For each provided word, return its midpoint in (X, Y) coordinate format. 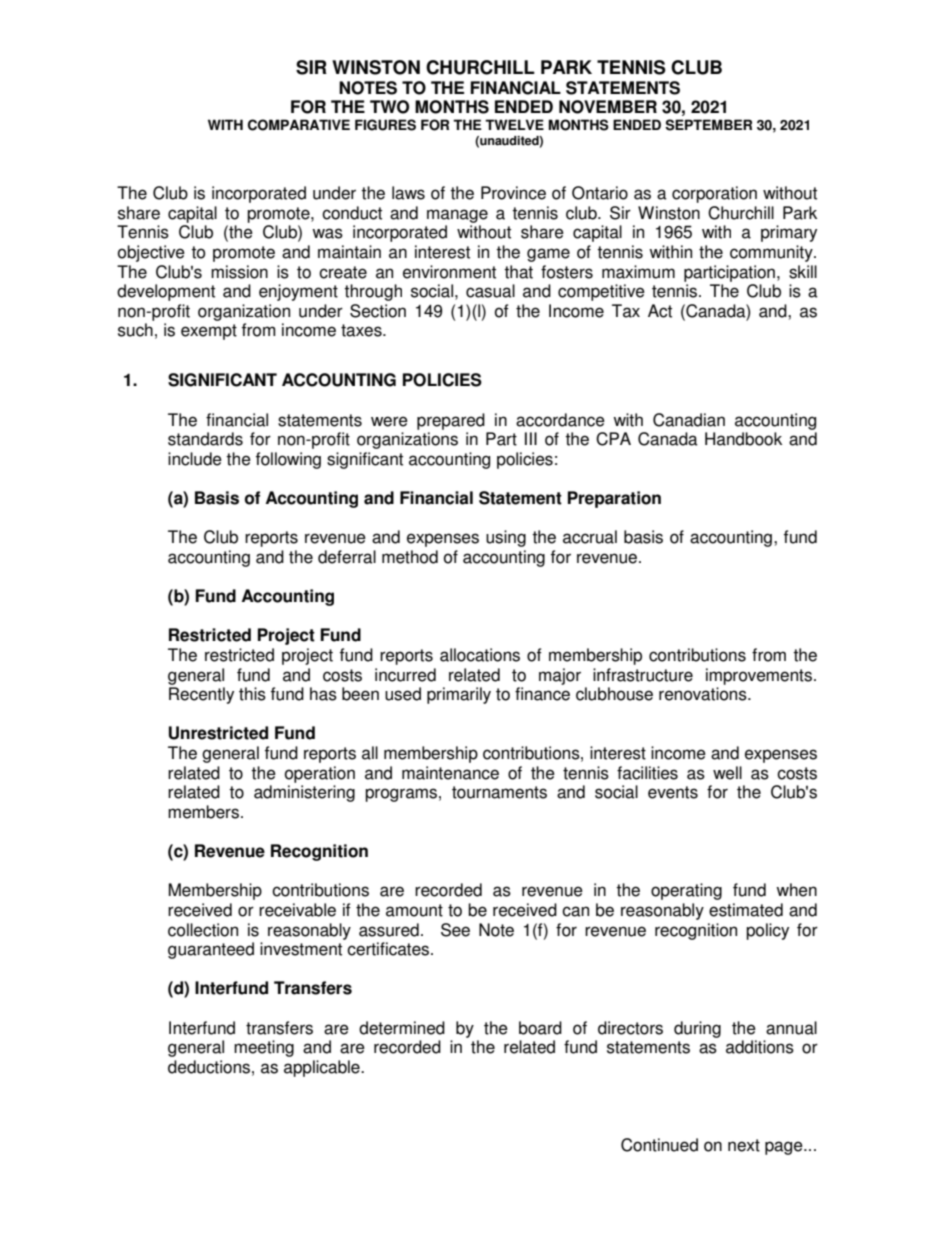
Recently (201, 695)
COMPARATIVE (299, 125)
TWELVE (514, 124)
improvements (759, 676)
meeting (264, 1048)
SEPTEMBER (708, 125)
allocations (480, 655)
